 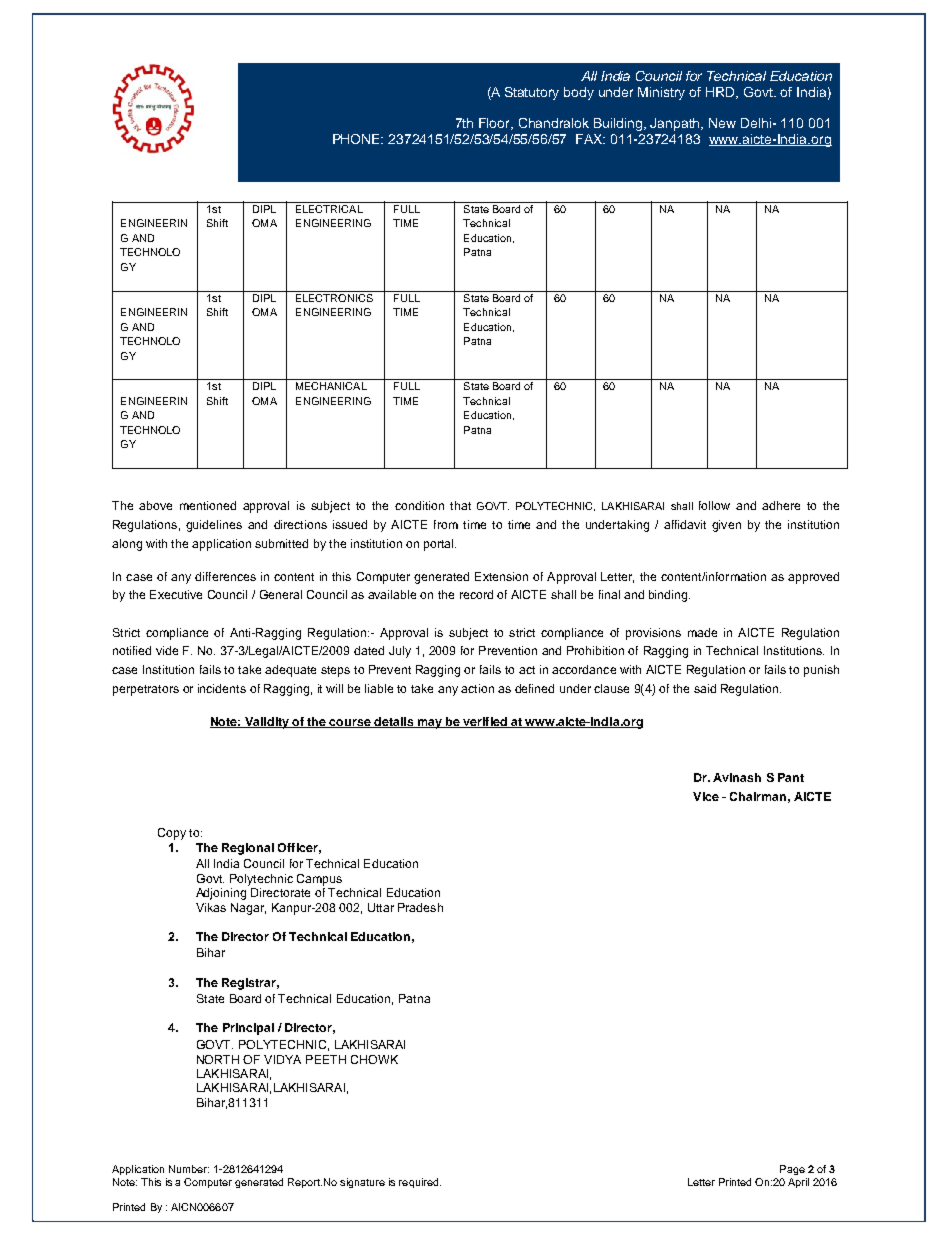 What do you see at coordinates (267, 723) in the image?
I see `Validity` at bounding box center [267, 723].
